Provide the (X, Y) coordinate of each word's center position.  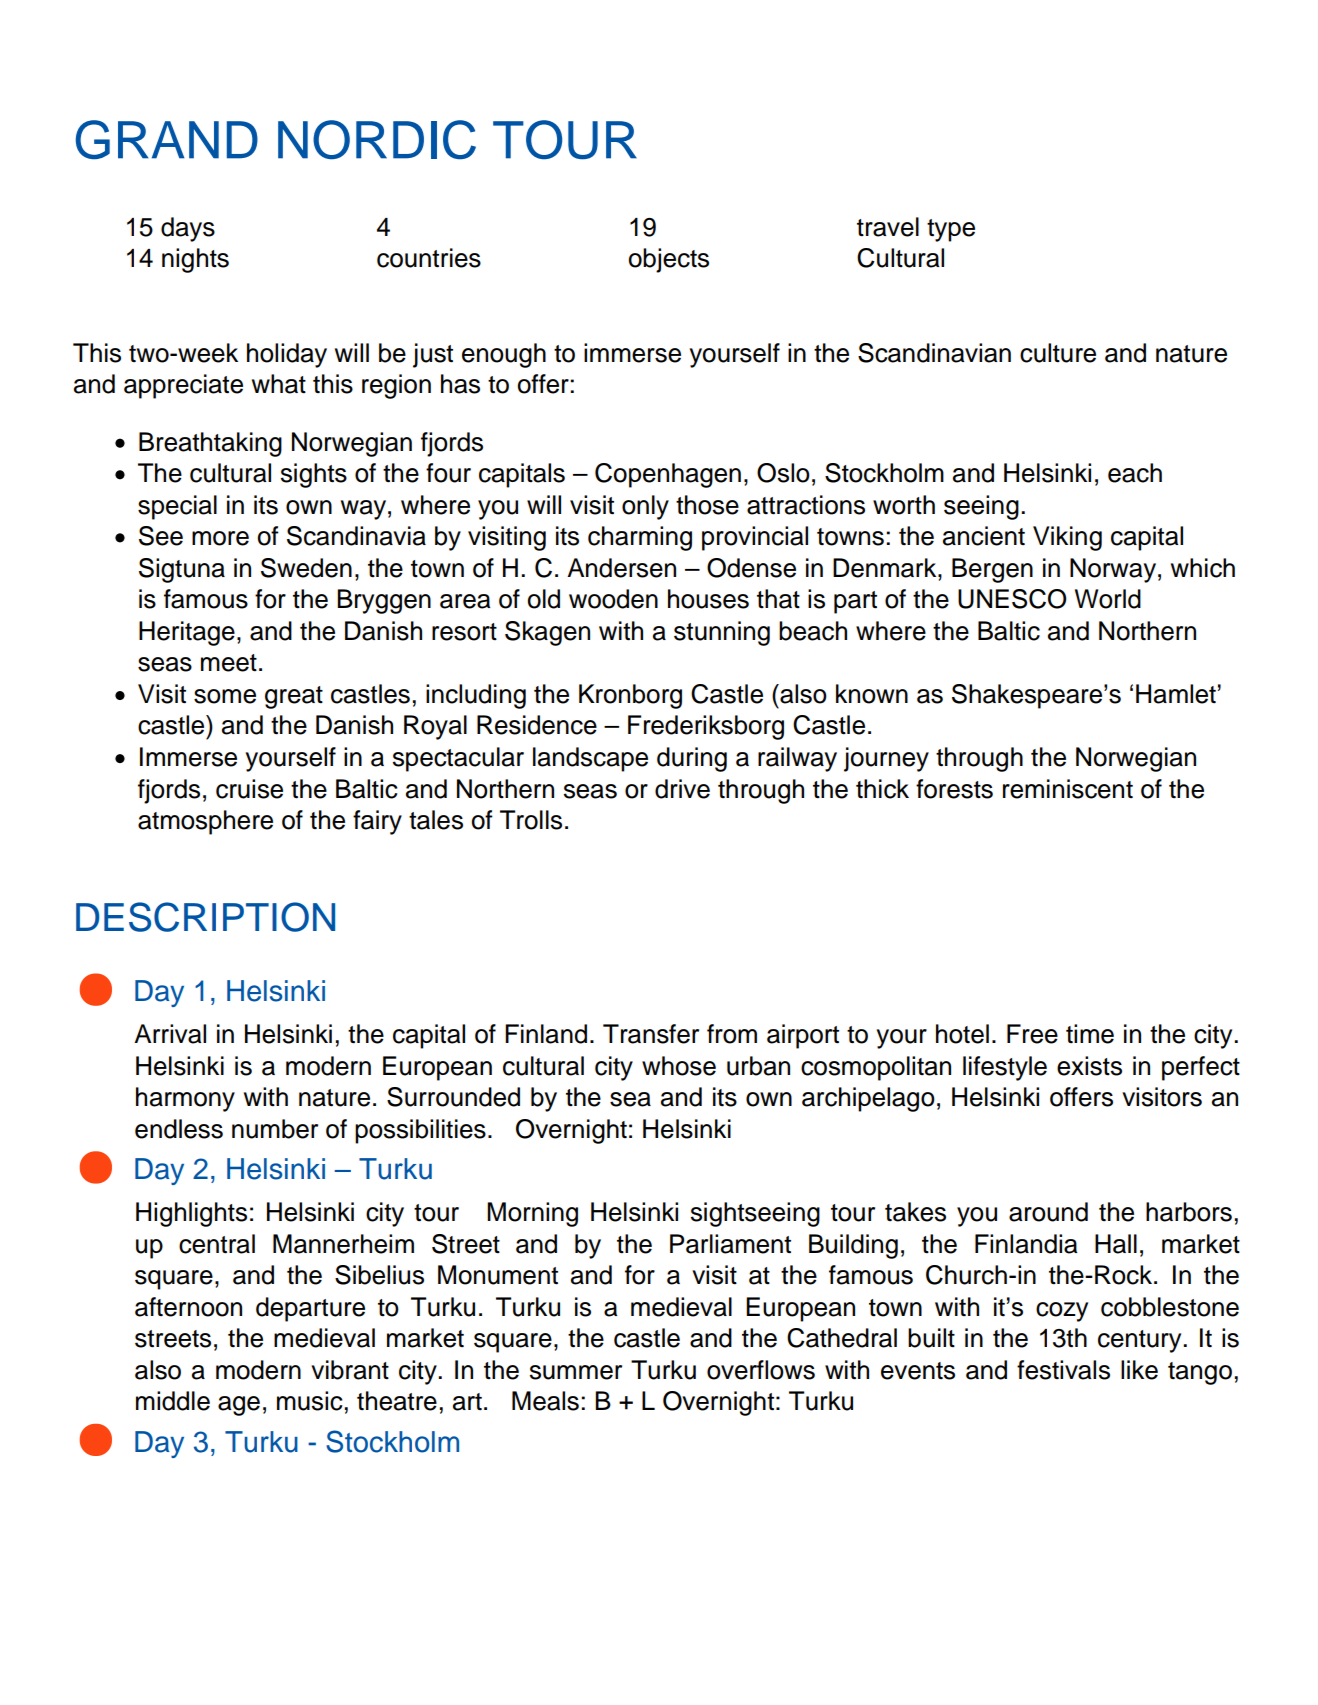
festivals (1063, 1370)
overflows (761, 1370)
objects (669, 260)
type (951, 230)
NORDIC (377, 140)
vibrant (350, 1370)
